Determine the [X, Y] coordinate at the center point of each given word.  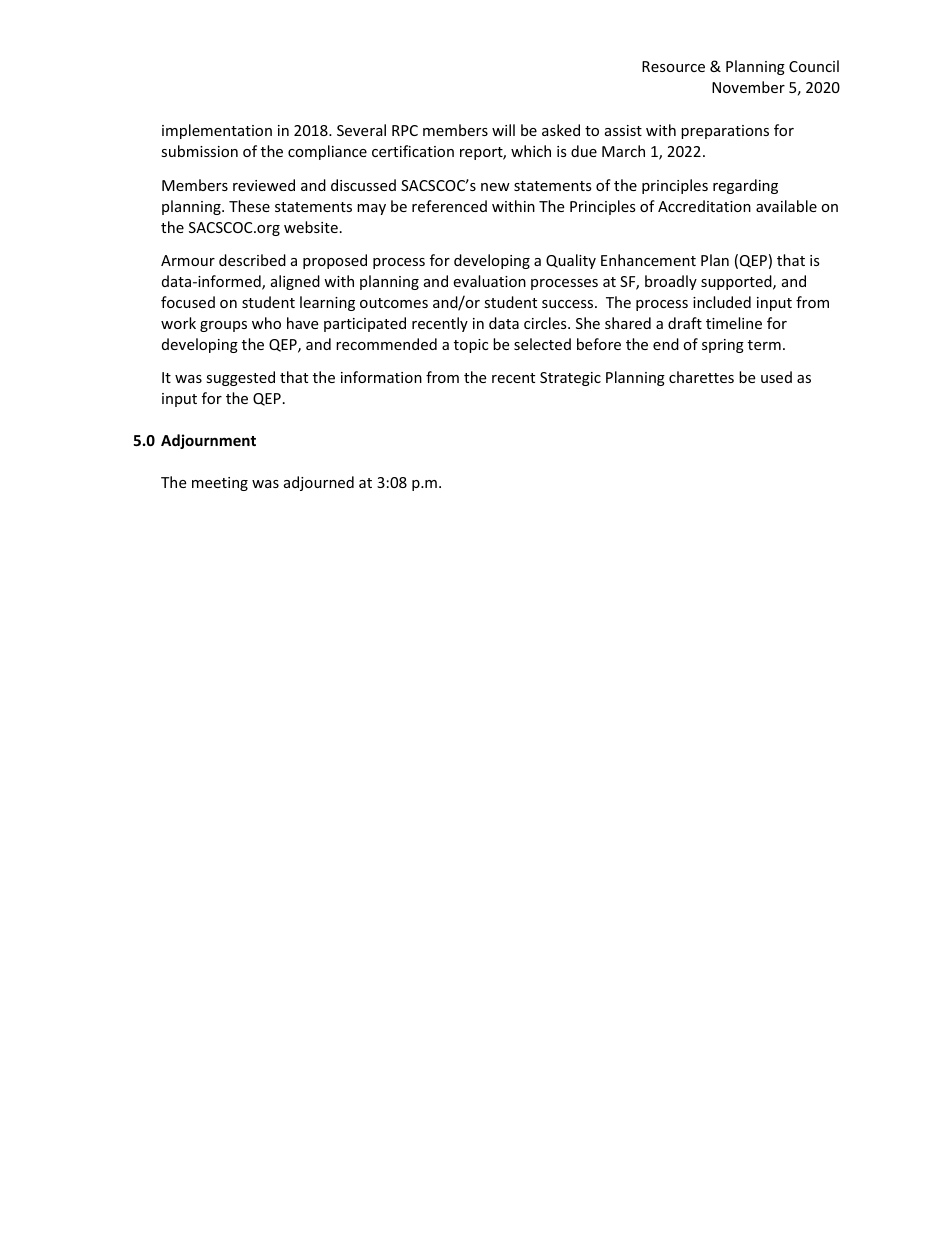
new [495, 187]
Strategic [570, 379]
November [748, 87]
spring [723, 346]
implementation [217, 131]
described [252, 260]
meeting [220, 484]
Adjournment [208, 441]
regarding [745, 186]
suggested [240, 378]
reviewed [264, 185]
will [503, 130]
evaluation [489, 281]
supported [737, 282]
